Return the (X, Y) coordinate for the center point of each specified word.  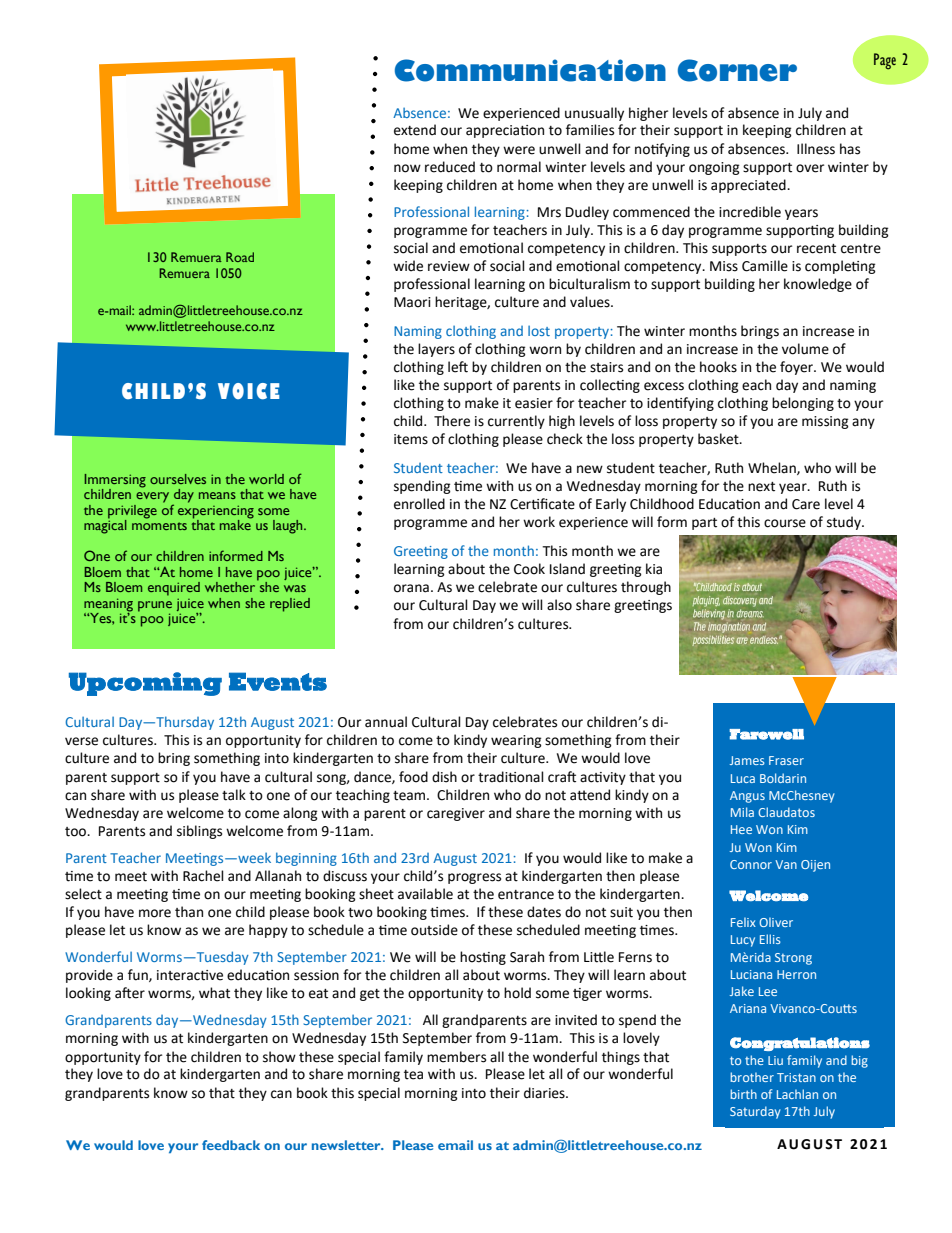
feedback (231, 1145)
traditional (511, 777)
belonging (803, 404)
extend (415, 130)
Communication (530, 70)
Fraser (786, 760)
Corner (737, 70)
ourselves (178, 479)
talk (234, 795)
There (452, 421)
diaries (545, 1093)
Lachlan (797, 1094)
